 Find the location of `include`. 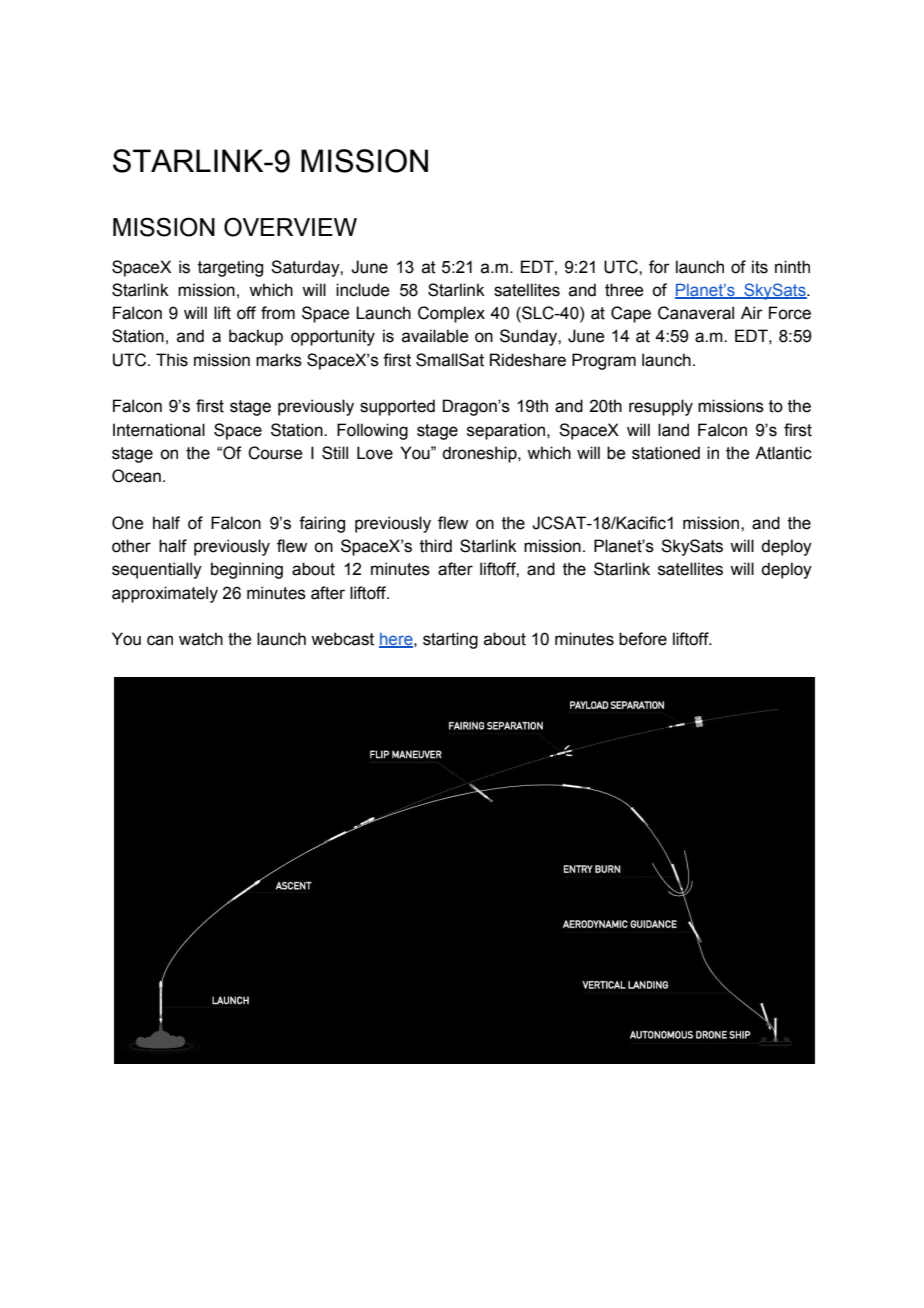

include is located at coordinates (362, 290).
